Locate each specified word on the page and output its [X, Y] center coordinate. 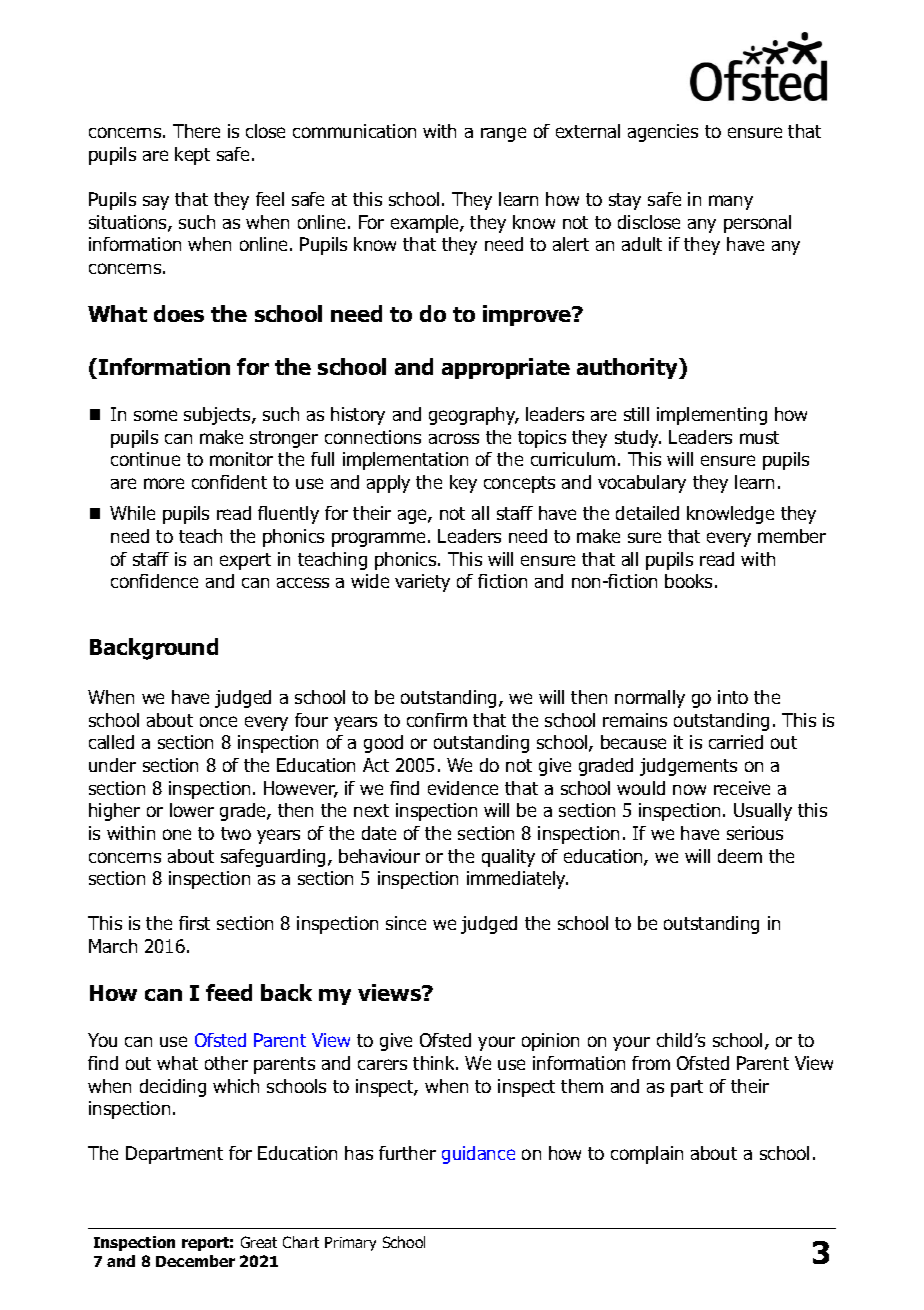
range [503, 134]
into [733, 697]
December [195, 1261]
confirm [437, 720]
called [111, 742]
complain [647, 1155]
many [731, 202]
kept [192, 156]
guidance [478, 1155]
